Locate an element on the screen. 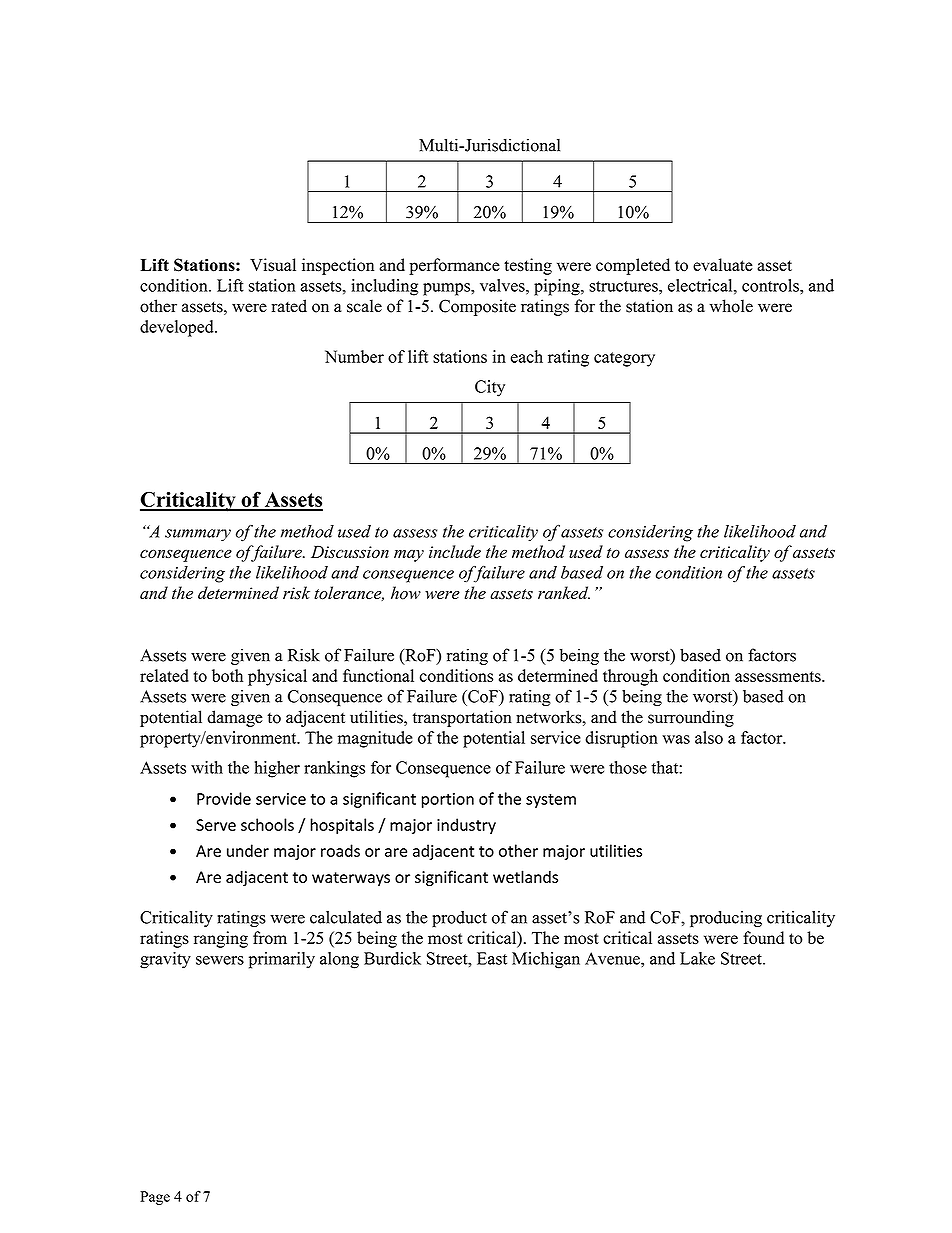  include is located at coordinates (455, 551).
